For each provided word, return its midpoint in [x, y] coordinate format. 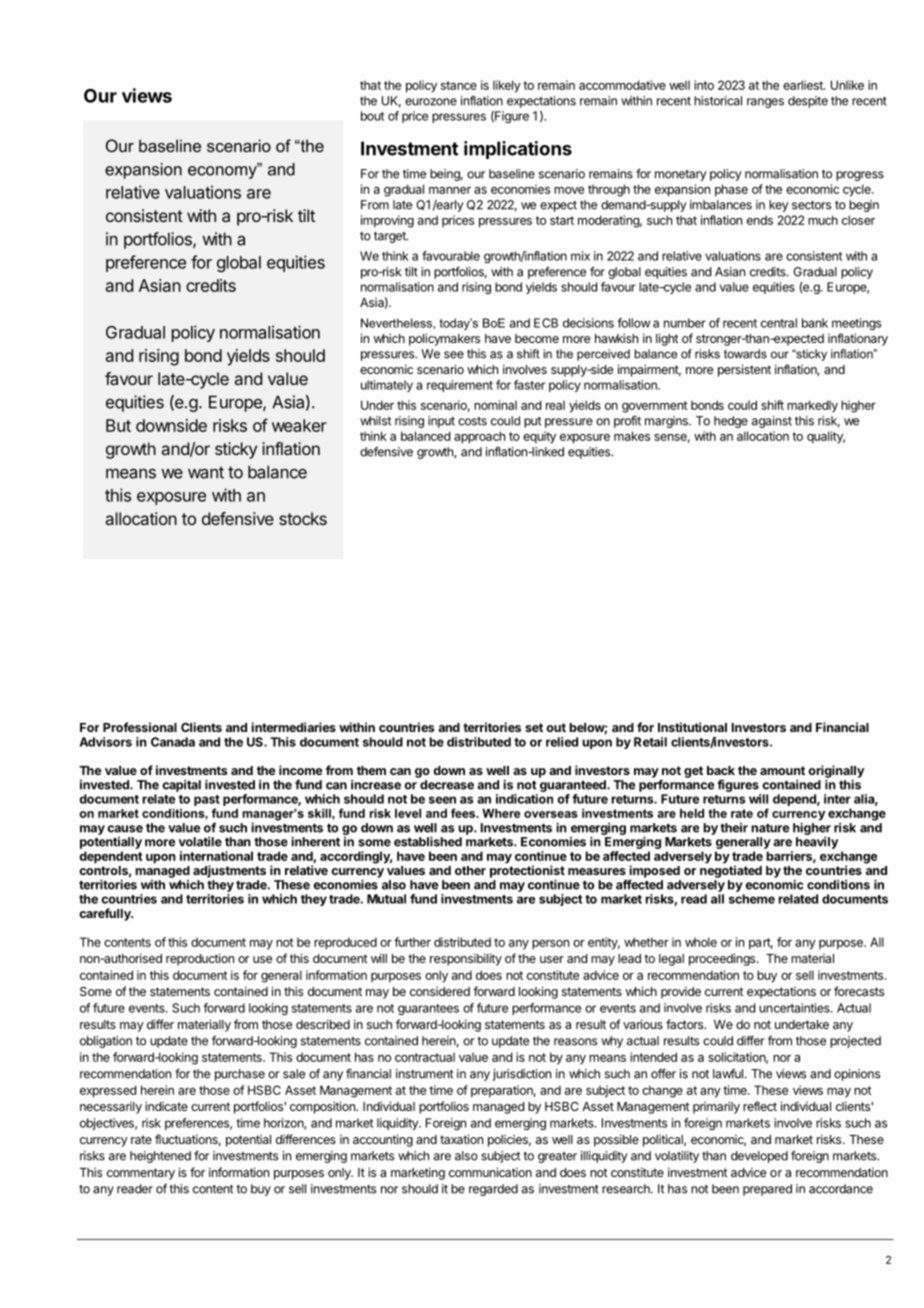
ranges [765, 103]
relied [562, 742]
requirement [460, 386]
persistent [744, 370]
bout [372, 116]
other [470, 870]
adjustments [229, 871]
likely [507, 86]
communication [490, 1172]
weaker [299, 425]
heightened [160, 1157]
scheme [752, 899]
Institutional [692, 727]
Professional [140, 727]
